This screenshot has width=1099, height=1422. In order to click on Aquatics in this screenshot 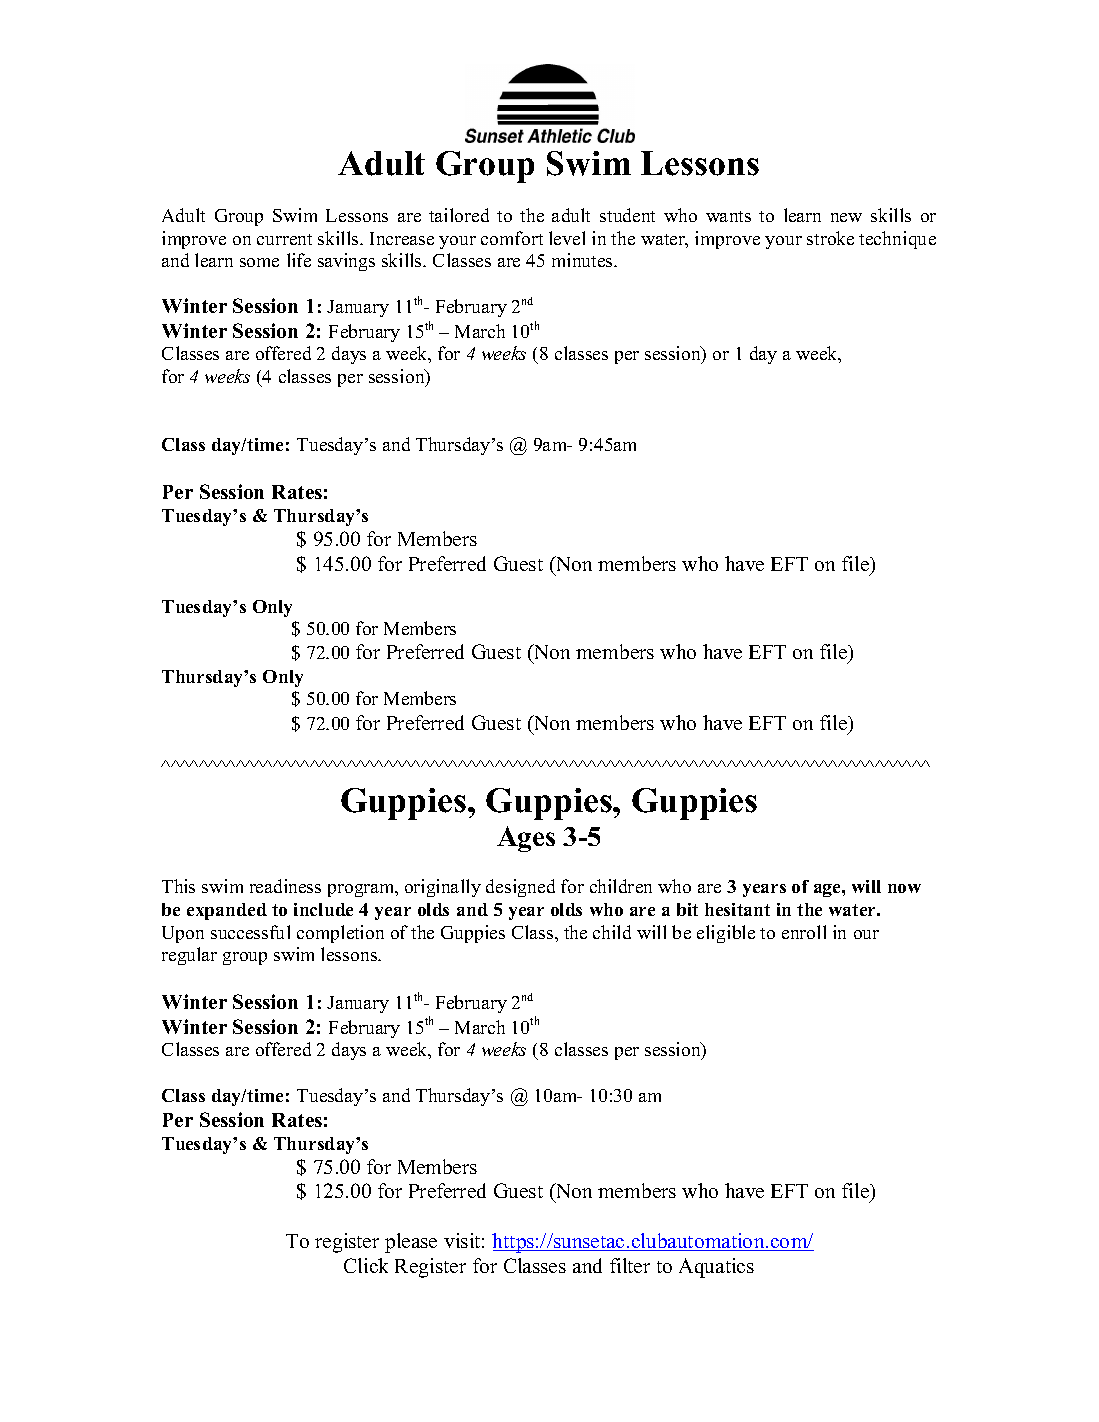, I will do `click(716, 1268)`.
